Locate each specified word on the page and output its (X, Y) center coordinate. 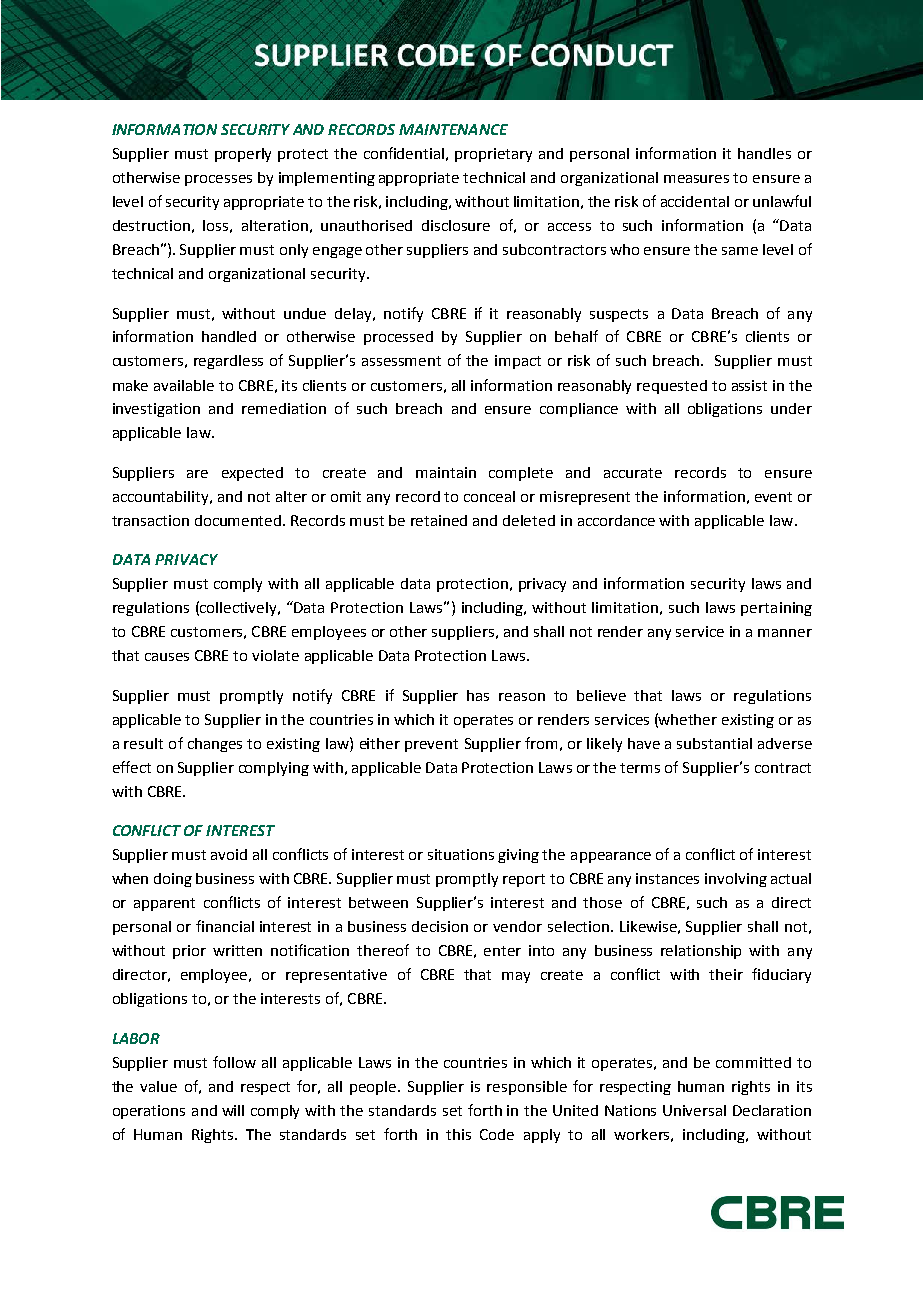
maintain (446, 472)
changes (215, 745)
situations (461, 854)
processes (218, 180)
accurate (633, 473)
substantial (714, 743)
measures (696, 179)
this (458, 1134)
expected (252, 474)
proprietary (493, 155)
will (233, 1110)
